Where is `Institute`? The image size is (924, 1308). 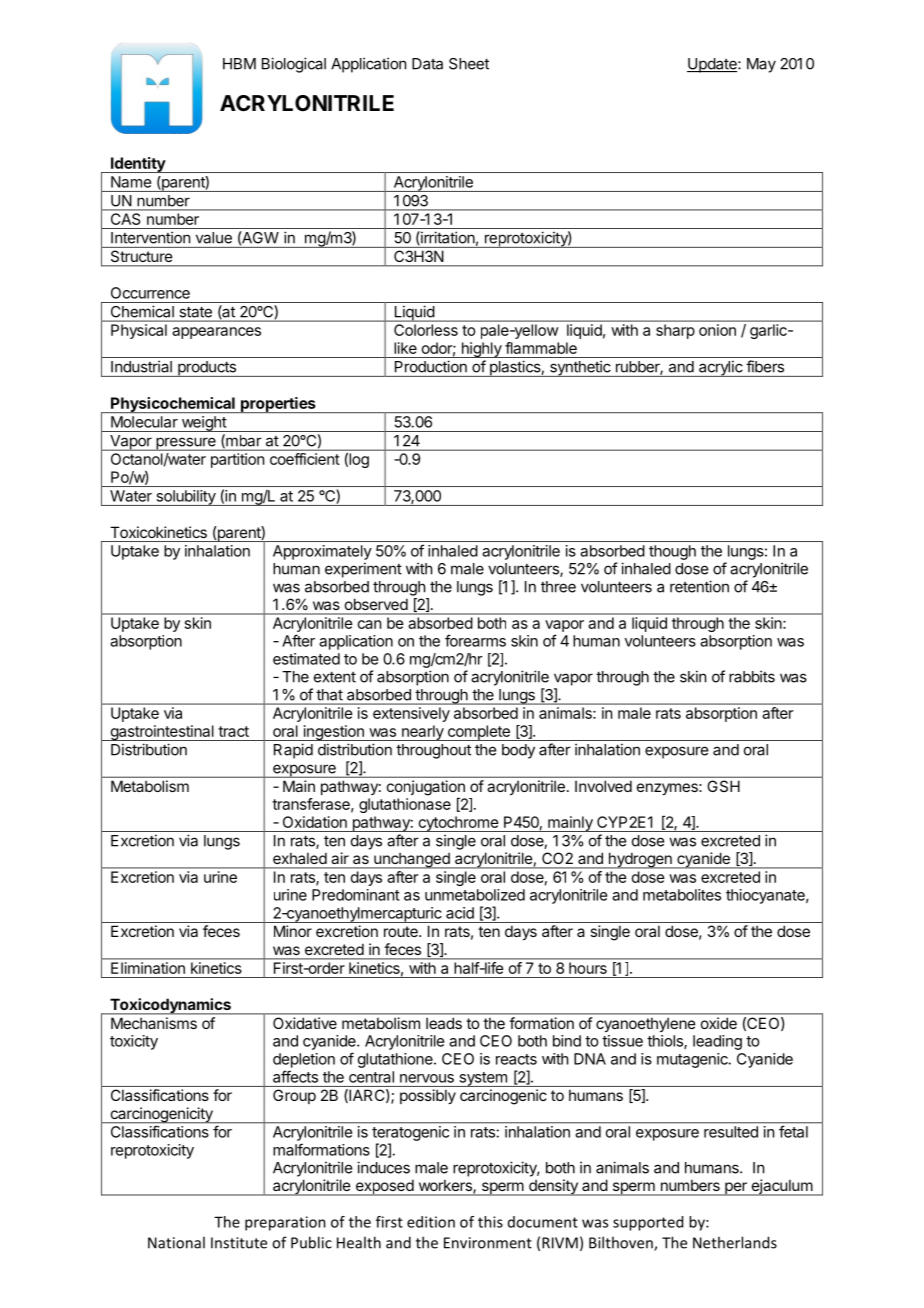 Institute is located at coordinates (239, 1243).
